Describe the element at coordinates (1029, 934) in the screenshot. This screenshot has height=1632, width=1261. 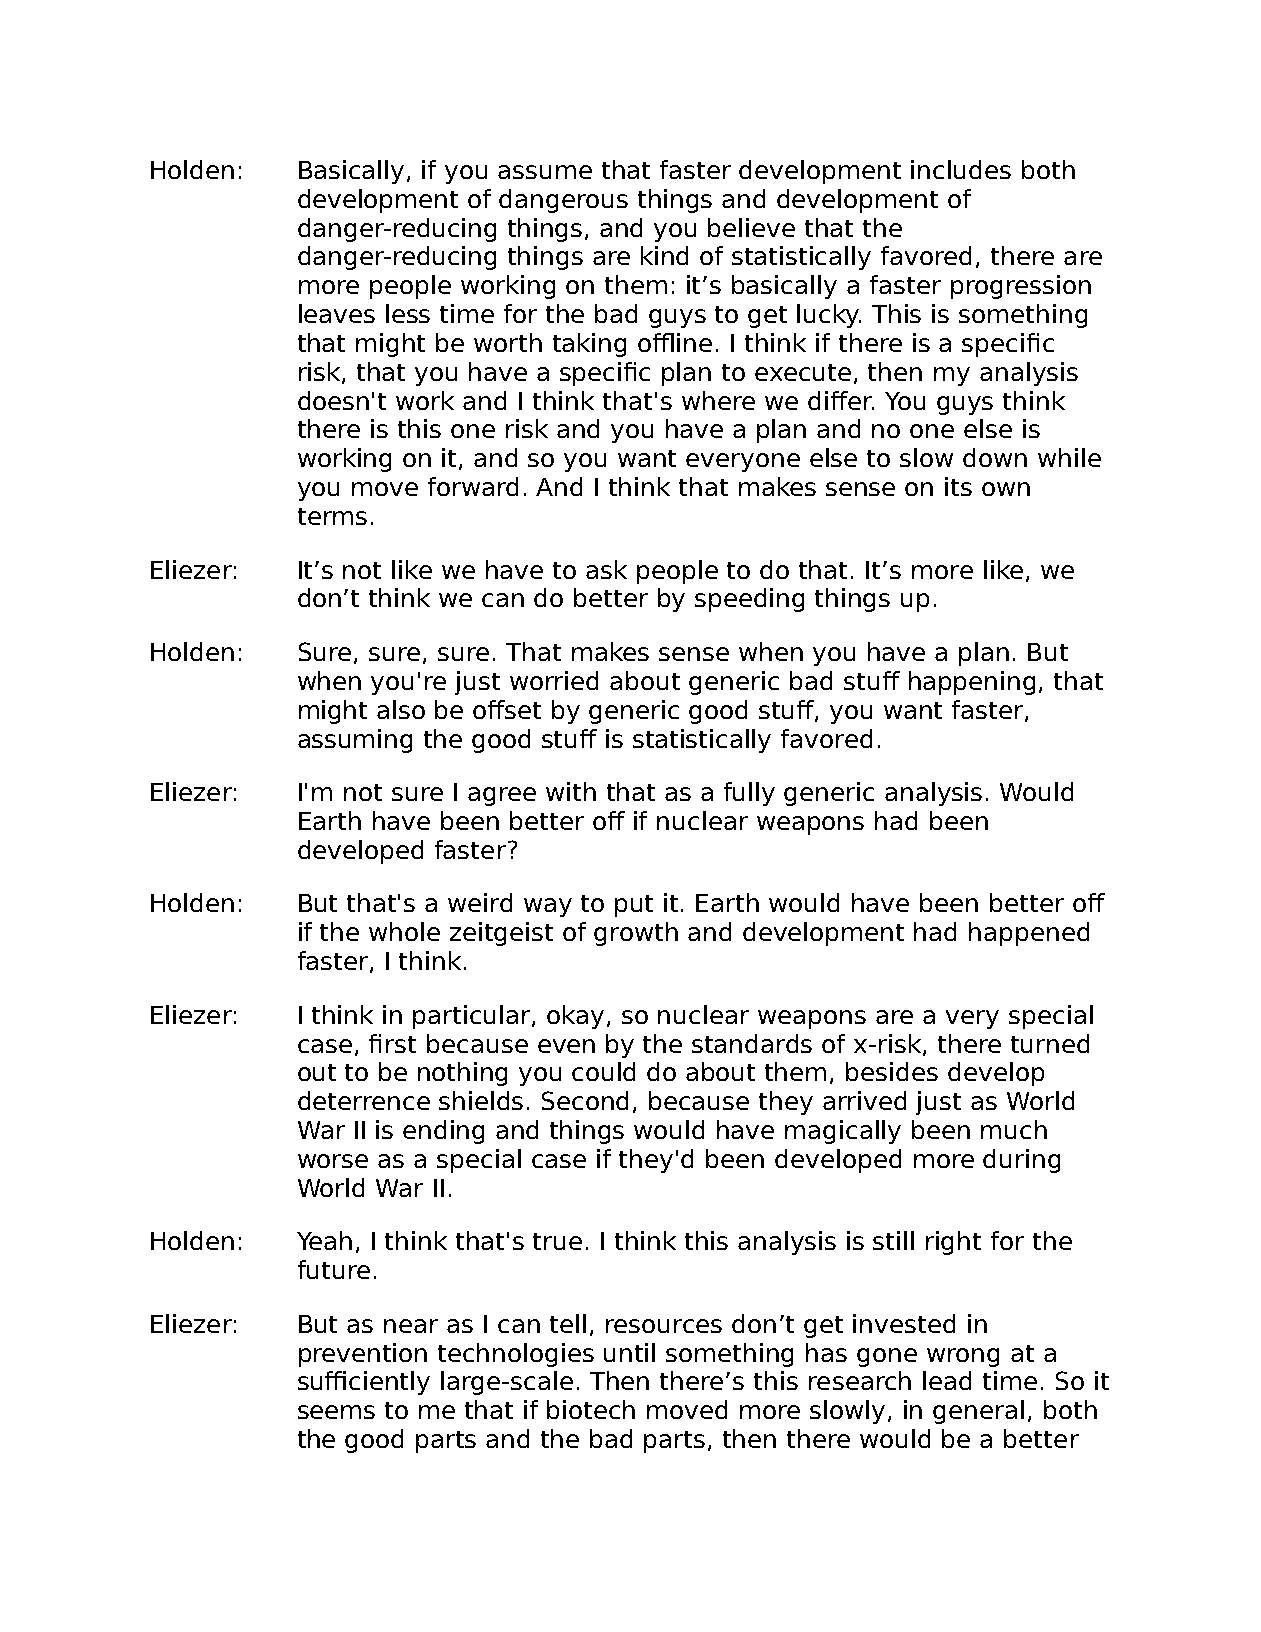
I see `happened` at that location.
